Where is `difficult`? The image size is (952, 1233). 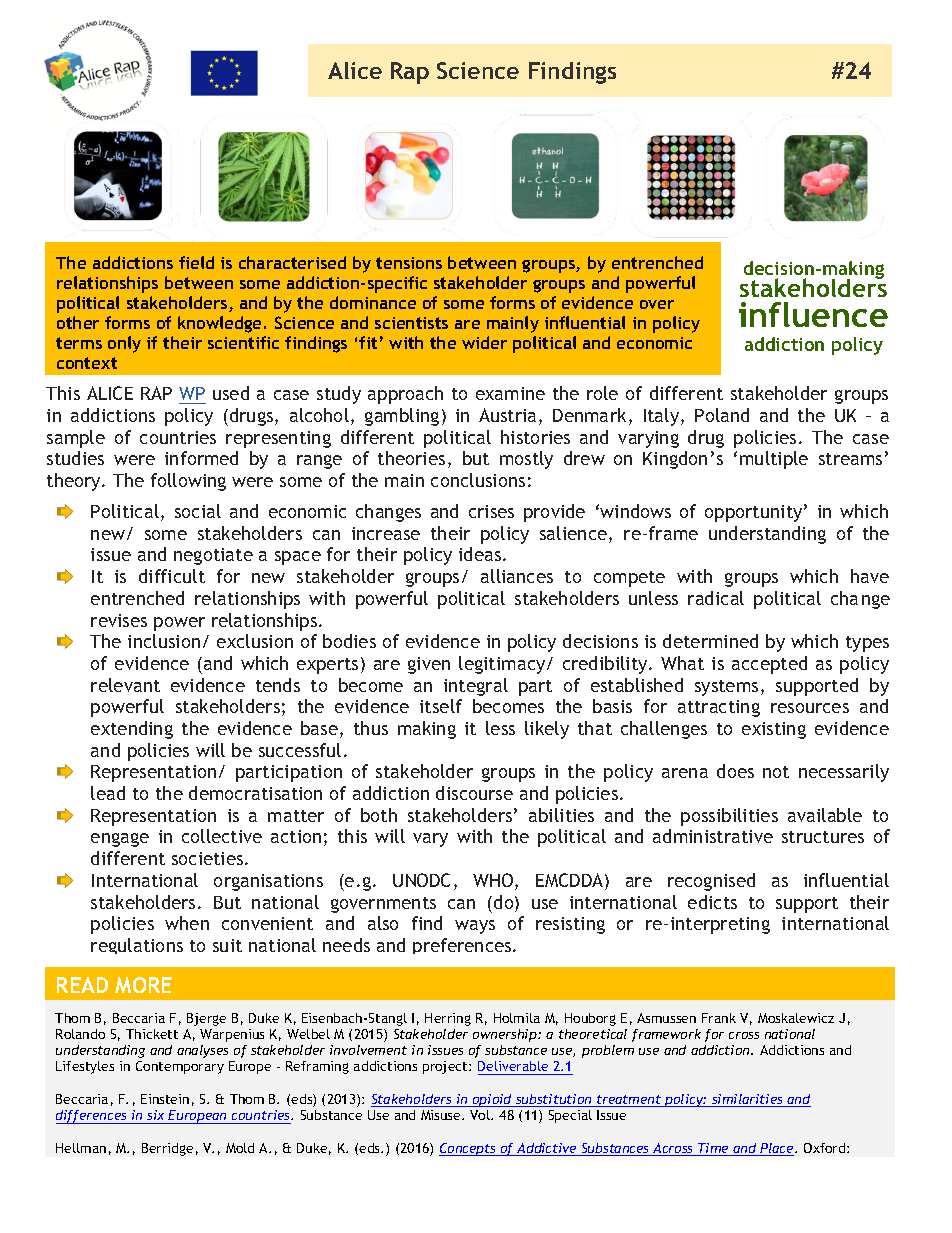 difficult is located at coordinates (172, 576).
